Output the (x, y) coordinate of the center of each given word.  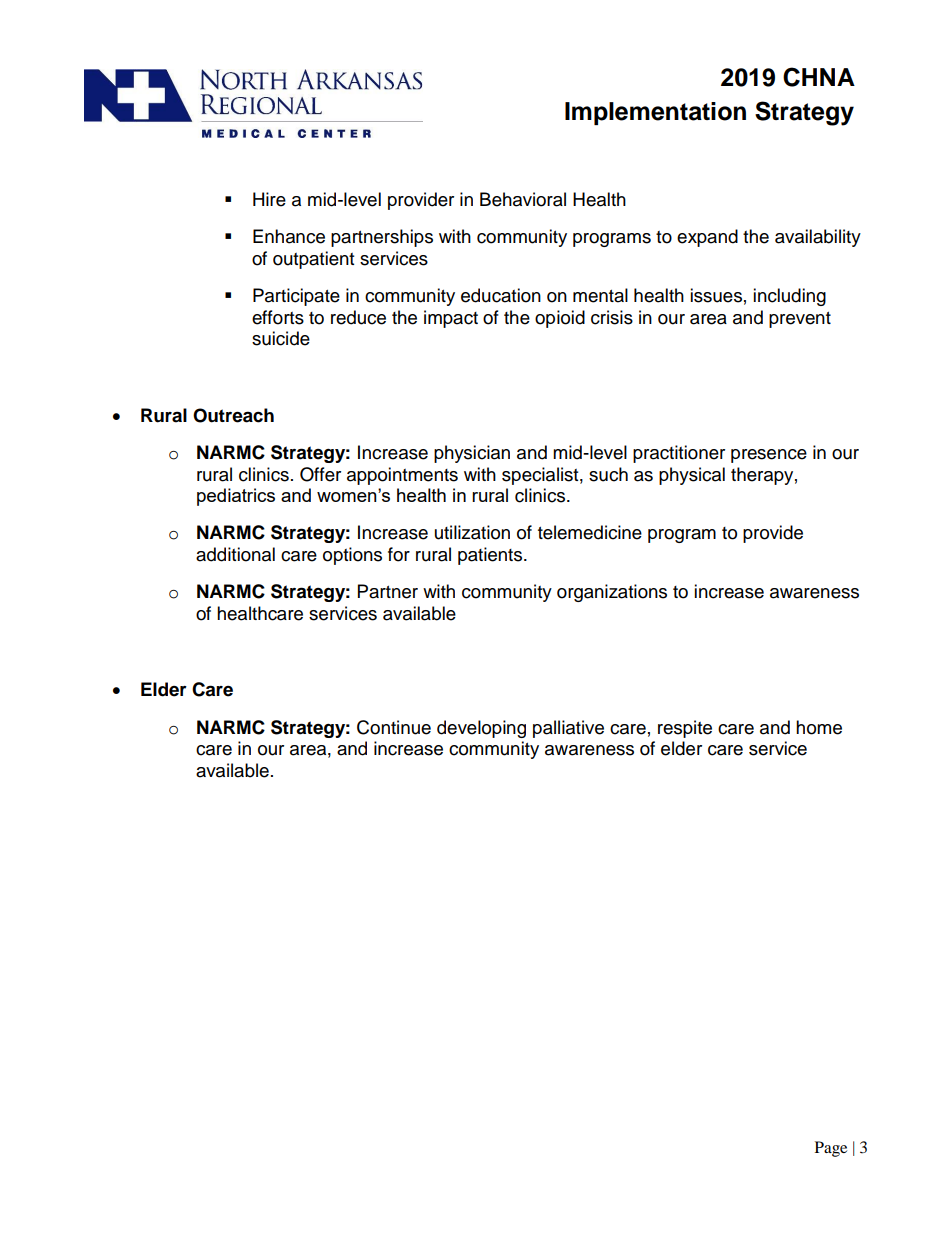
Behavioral (523, 199)
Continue (394, 727)
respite (685, 729)
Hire (269, 199)
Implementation (655, 113)
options (352, 556)
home (819, 727)
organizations (612, 593)
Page (831, 1149)
